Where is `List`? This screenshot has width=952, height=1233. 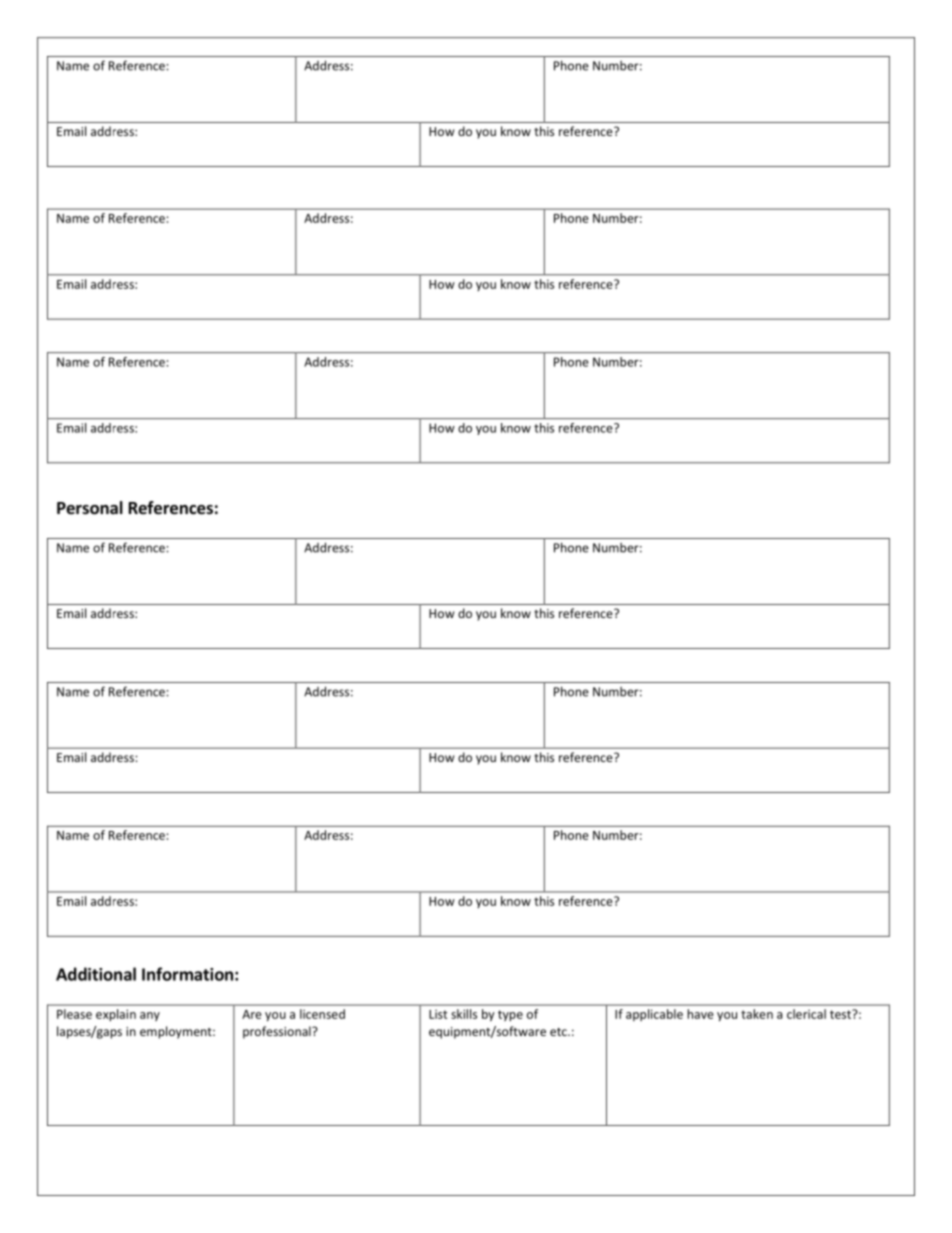
List is located at coordinates (438, 1014).
